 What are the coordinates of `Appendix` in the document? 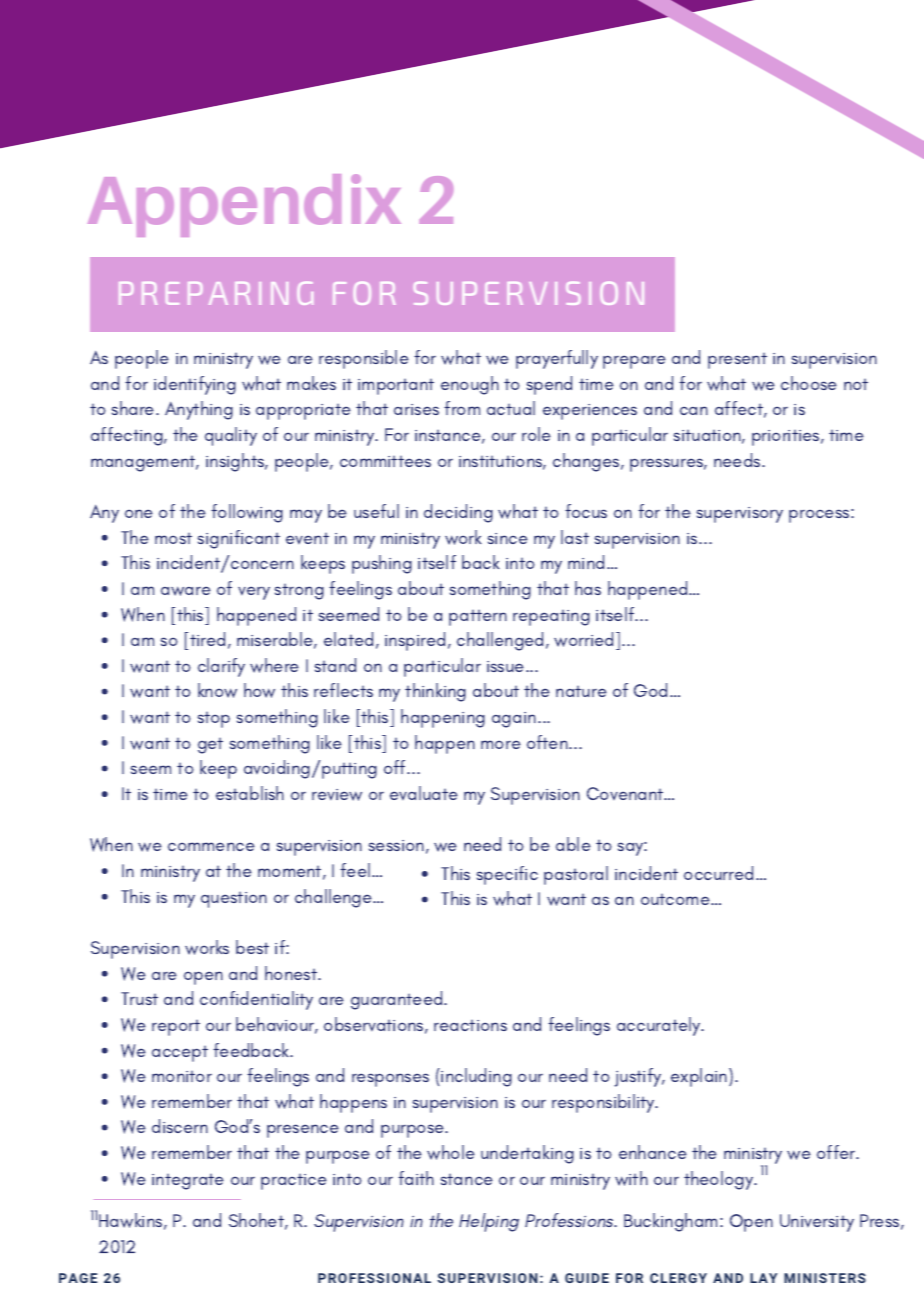 It's located at (244, 205).
